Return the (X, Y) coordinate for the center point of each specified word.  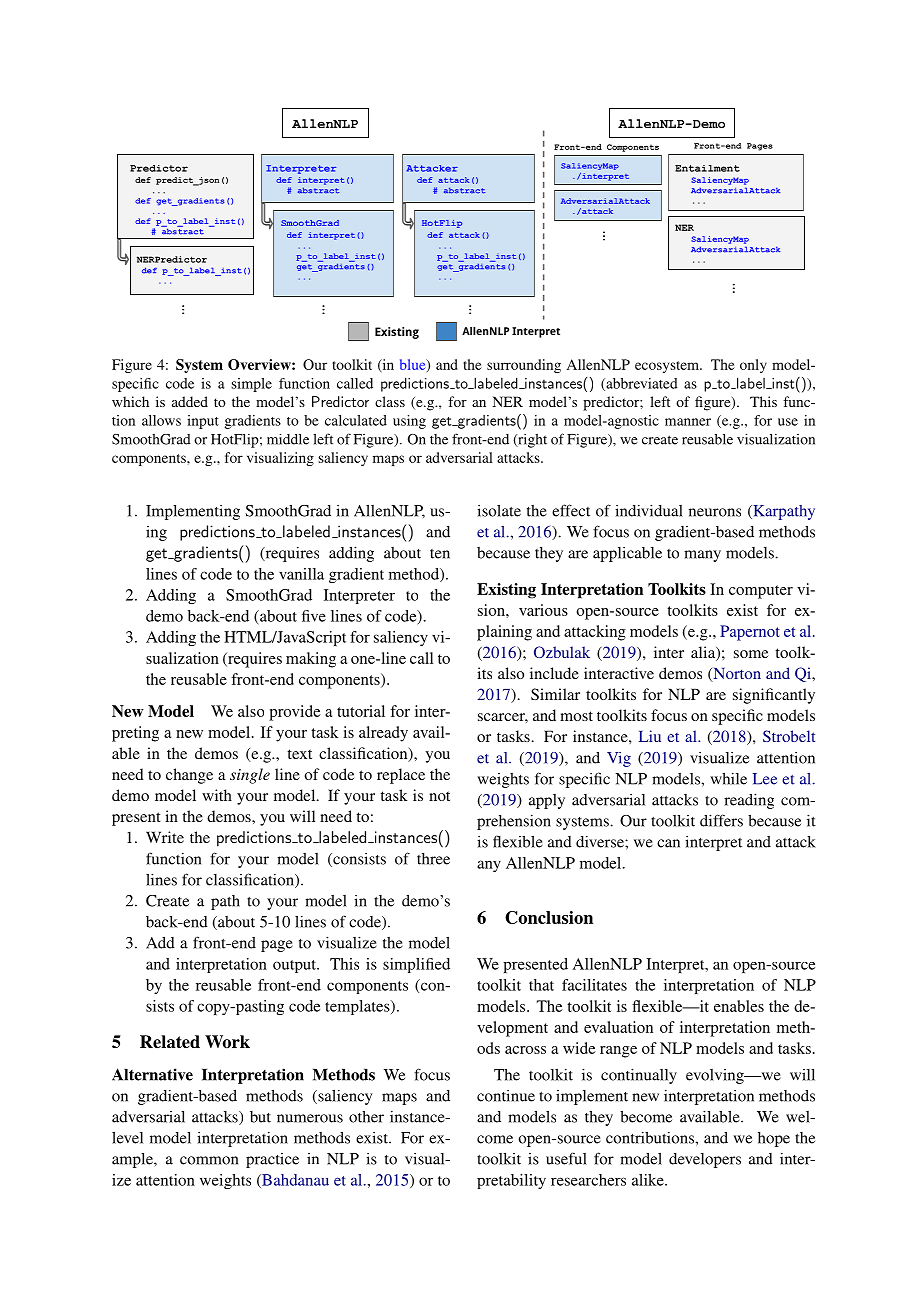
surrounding (524, 366)
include (554, 673)
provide (295, 713)
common (209, 1160)
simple (251, 385)
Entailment (707, 168)
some (751, 654)
